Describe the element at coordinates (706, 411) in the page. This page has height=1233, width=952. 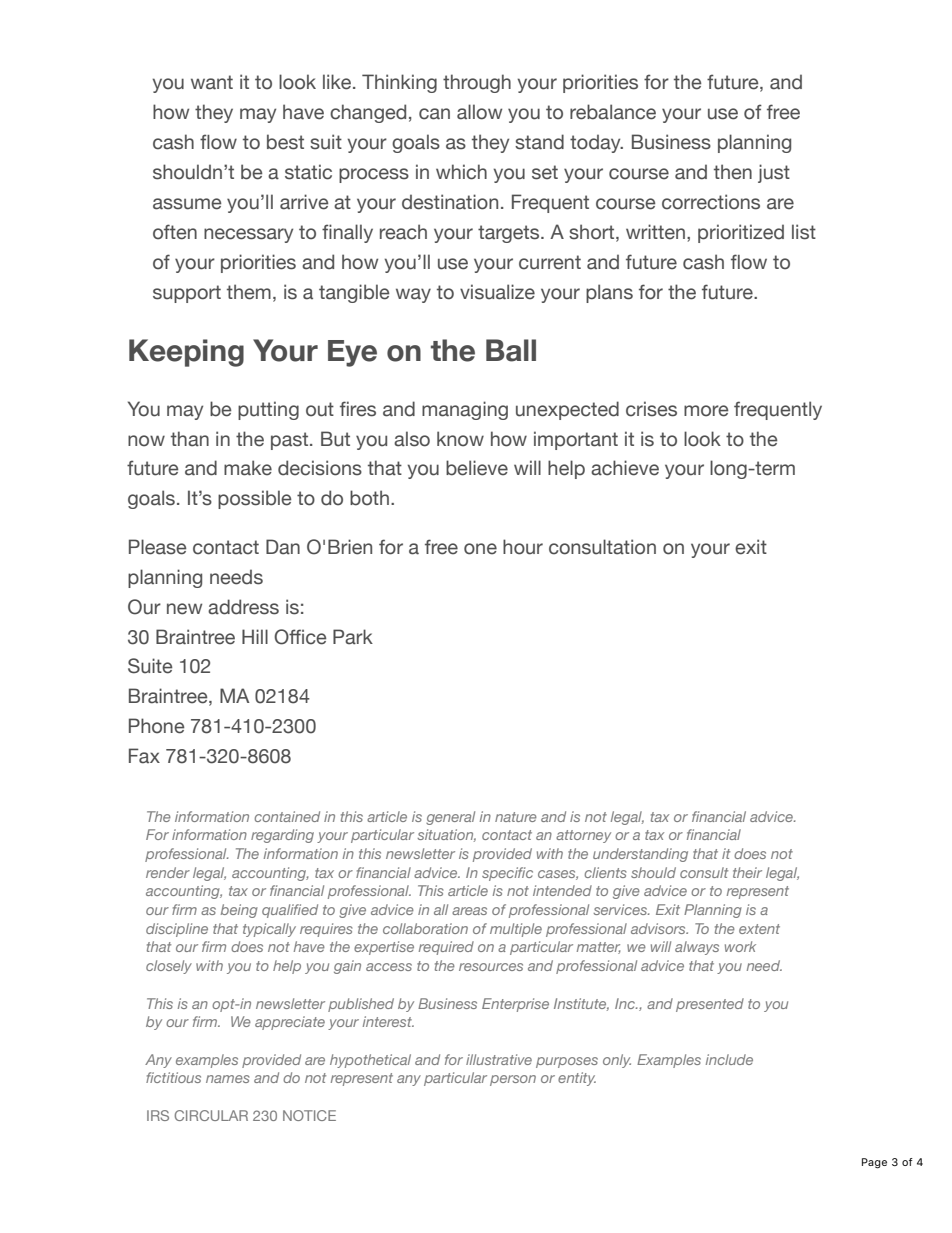
I see `more` at that location.
